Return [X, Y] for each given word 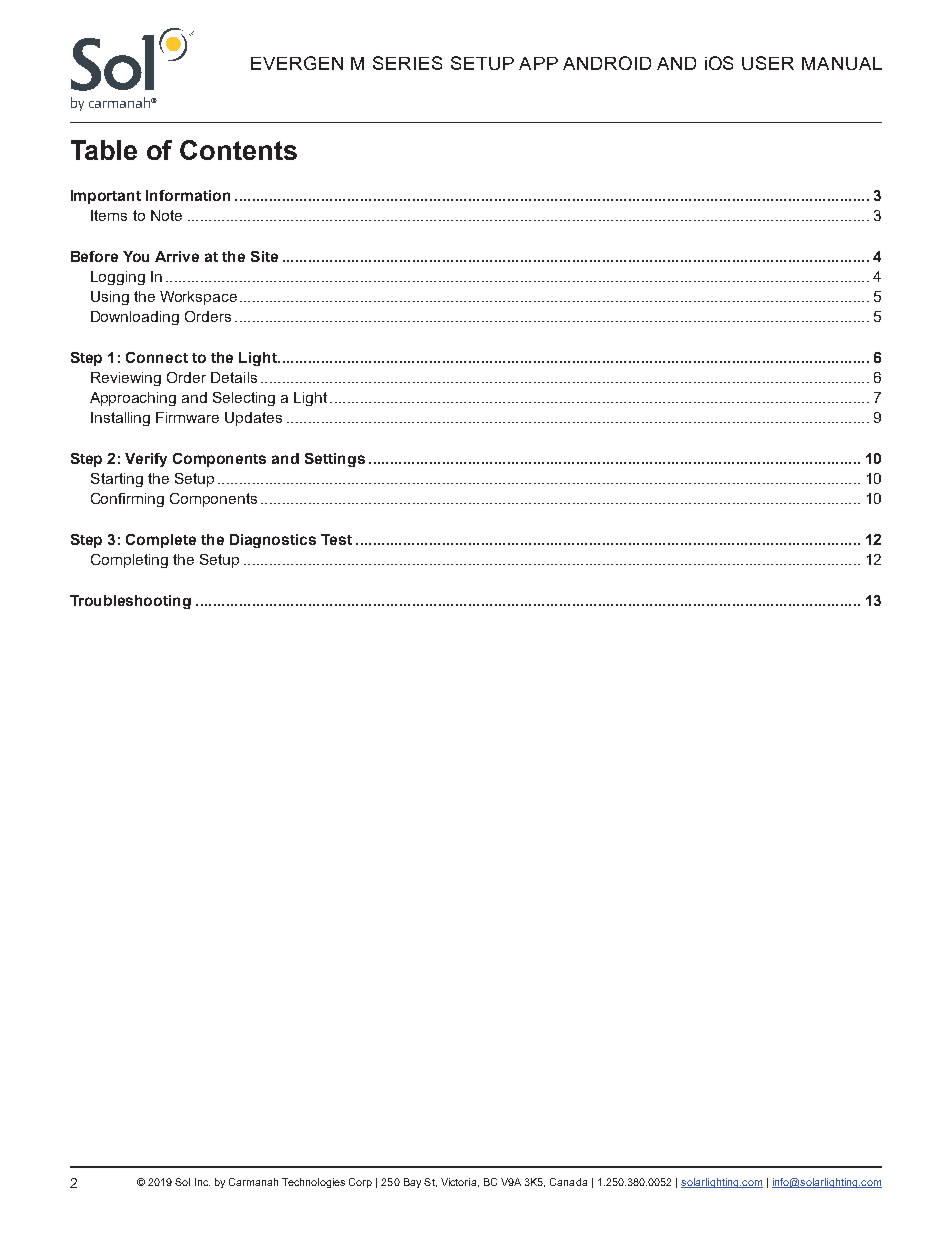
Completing [129, 561]
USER [768, 63]
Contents [238, 150]
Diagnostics [273, 541]
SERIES [407, 63]
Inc [202, 1182]
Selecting [244, 399]
